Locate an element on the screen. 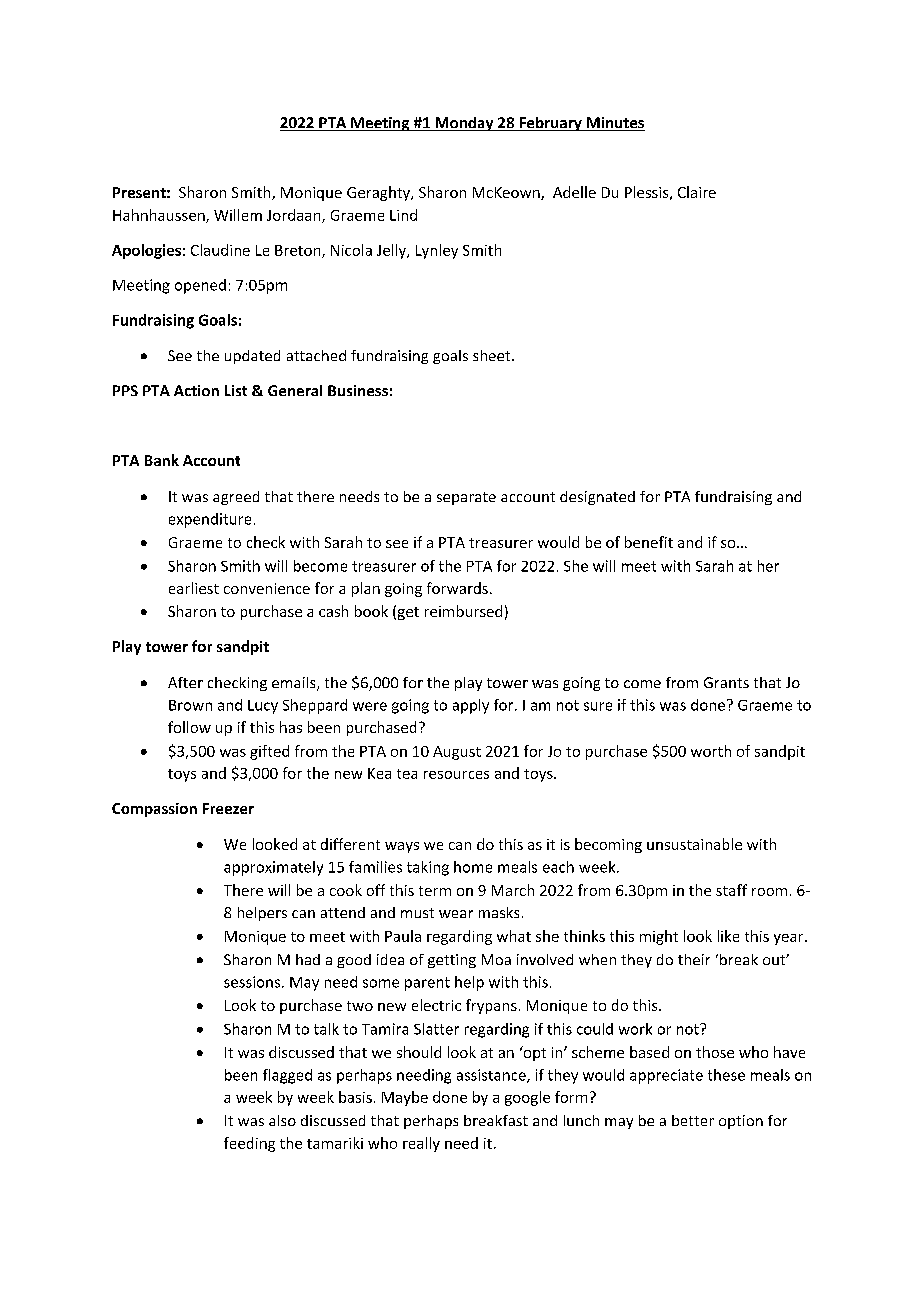  Grants is located at coordinates (726, 682).
